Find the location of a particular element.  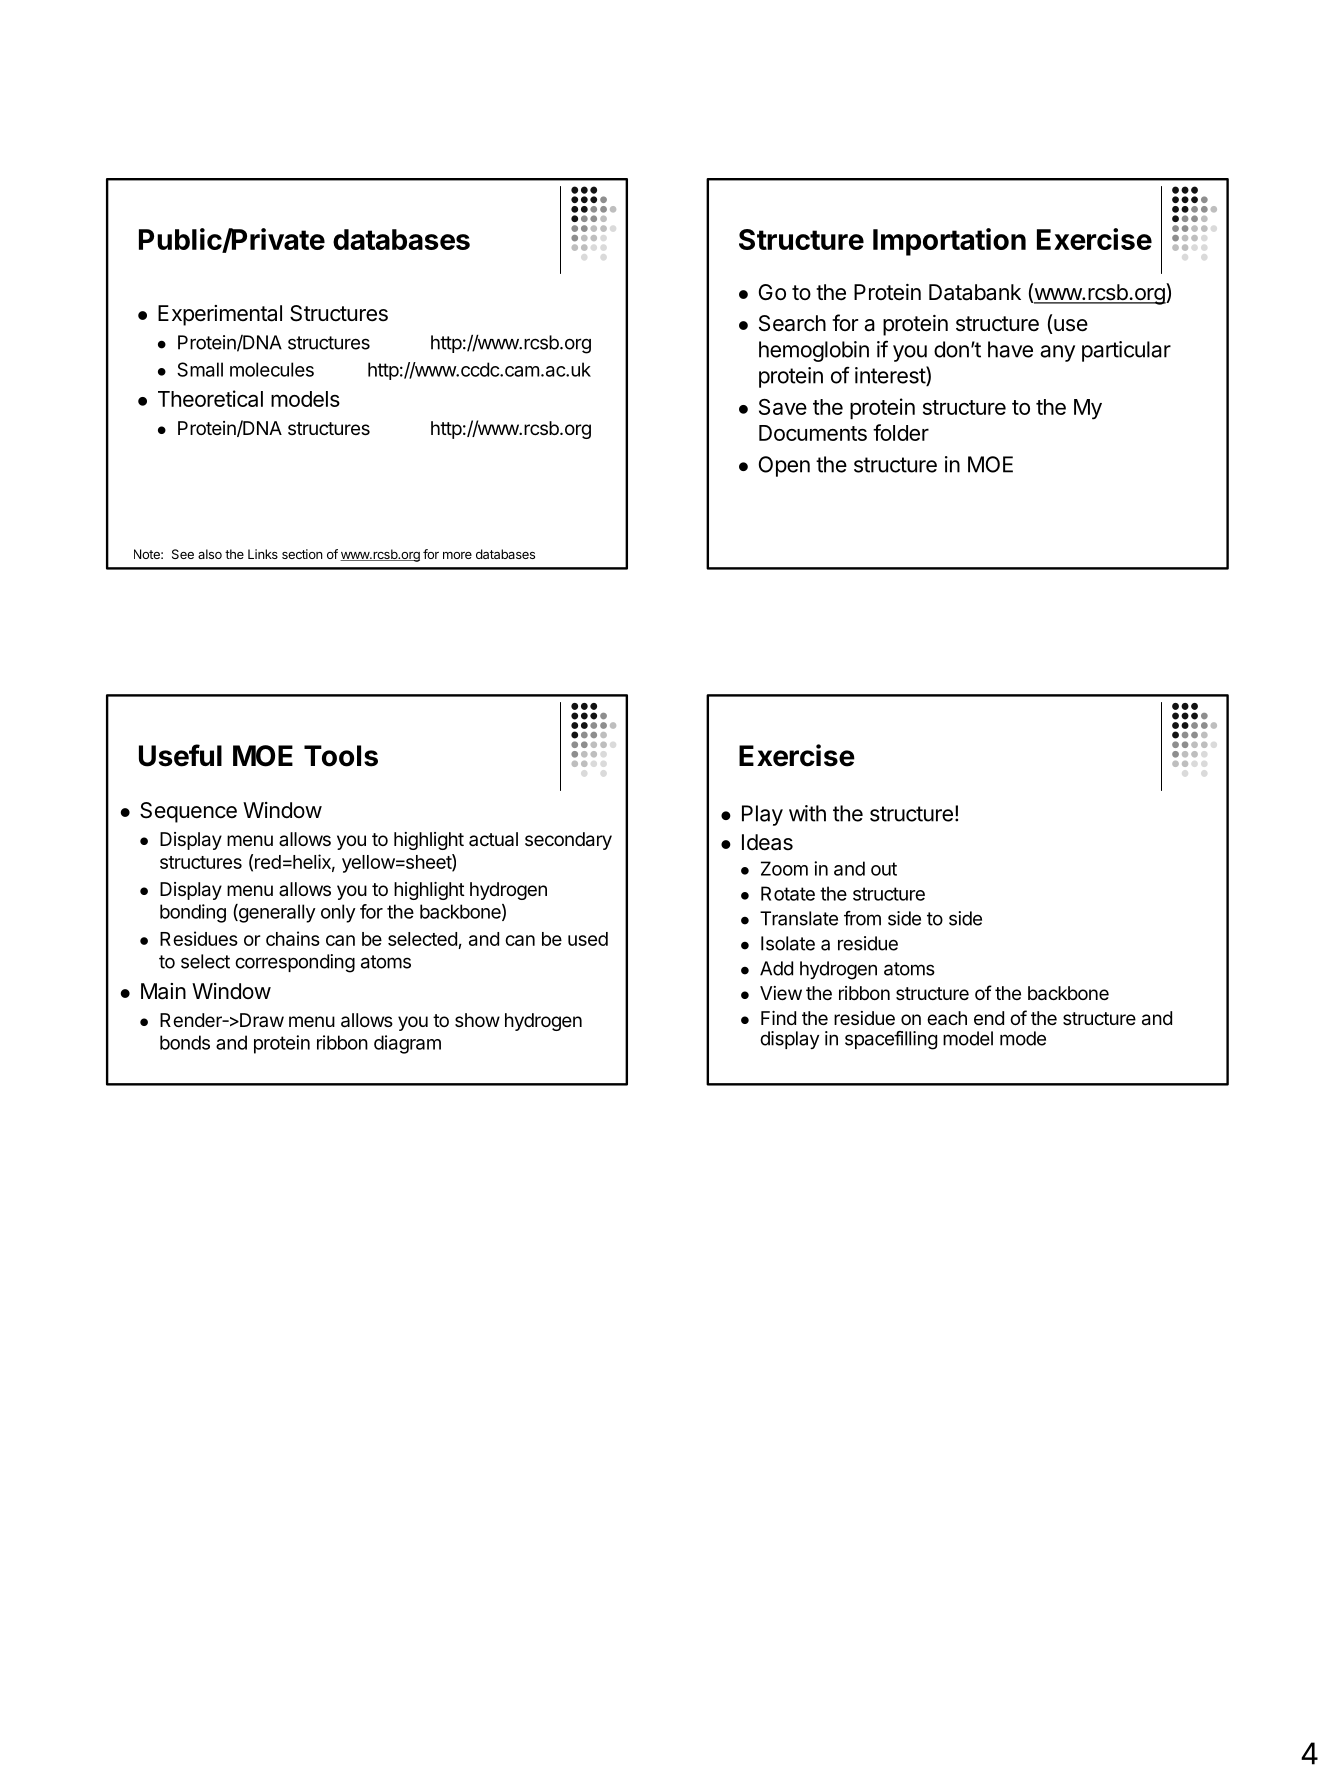

only is located at coordinates (338, 913).
